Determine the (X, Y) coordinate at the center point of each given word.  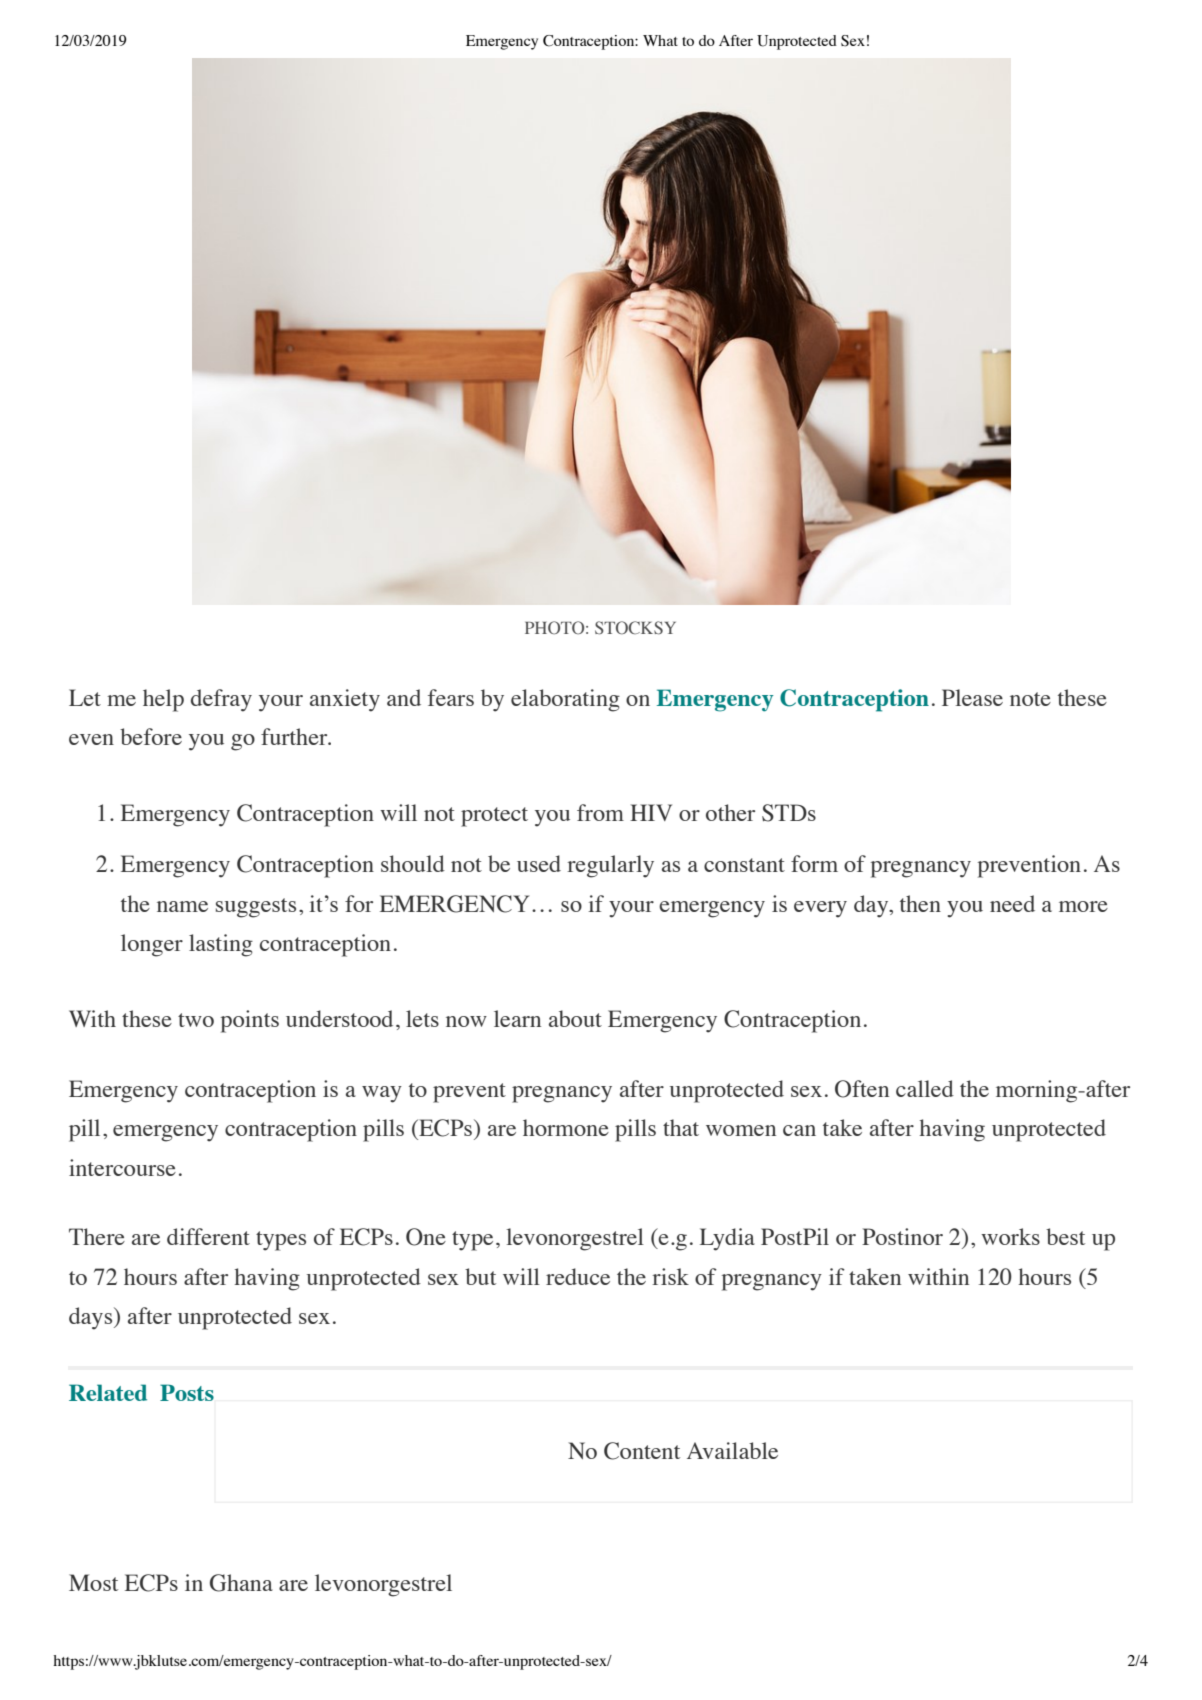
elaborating (565, 700)
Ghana (241, 1583)
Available (732, 1450)
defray (221, 700)
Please (972, 697)
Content (642, 1451)
